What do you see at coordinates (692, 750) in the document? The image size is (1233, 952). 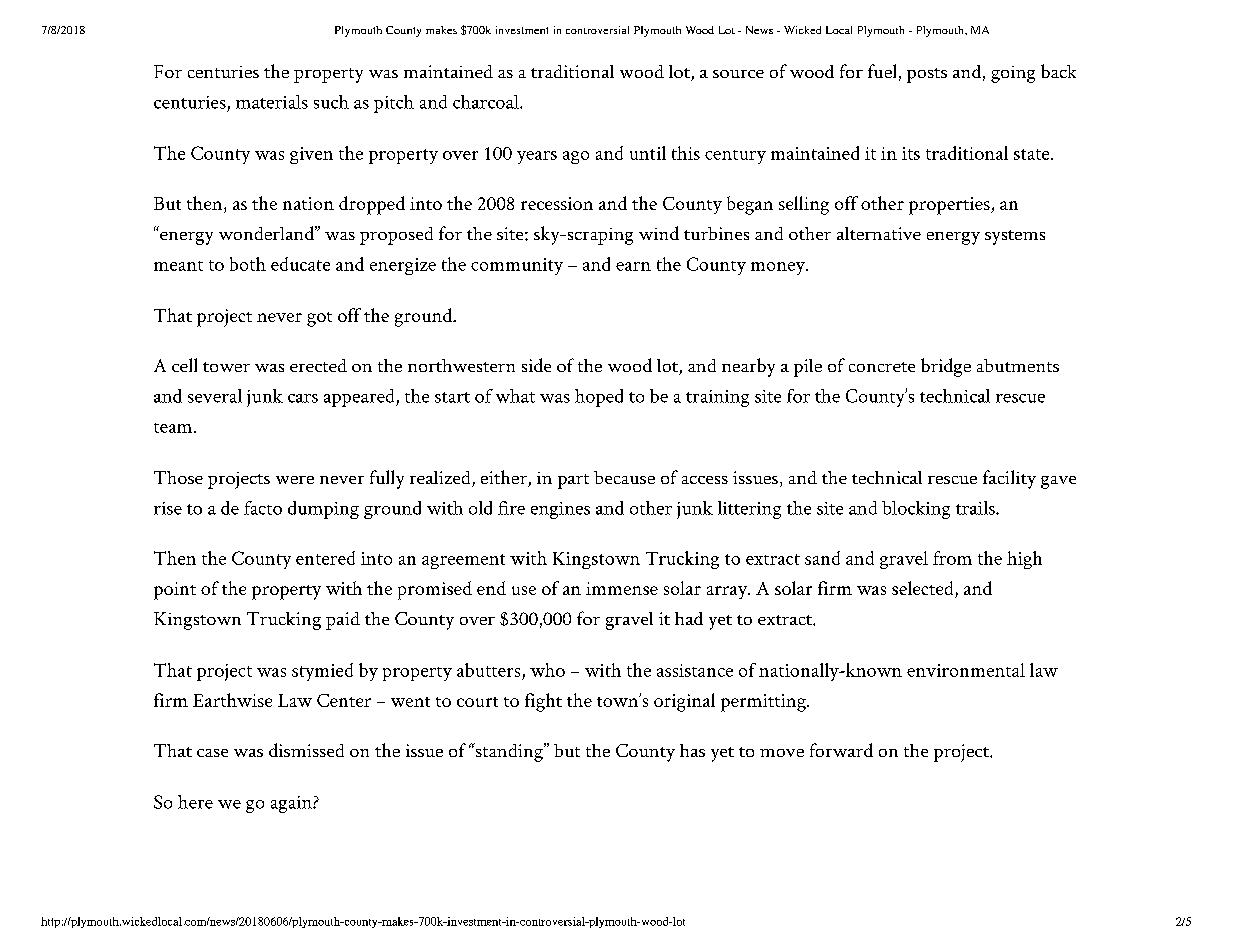 I see `has` at bounding box center [692, 750].
